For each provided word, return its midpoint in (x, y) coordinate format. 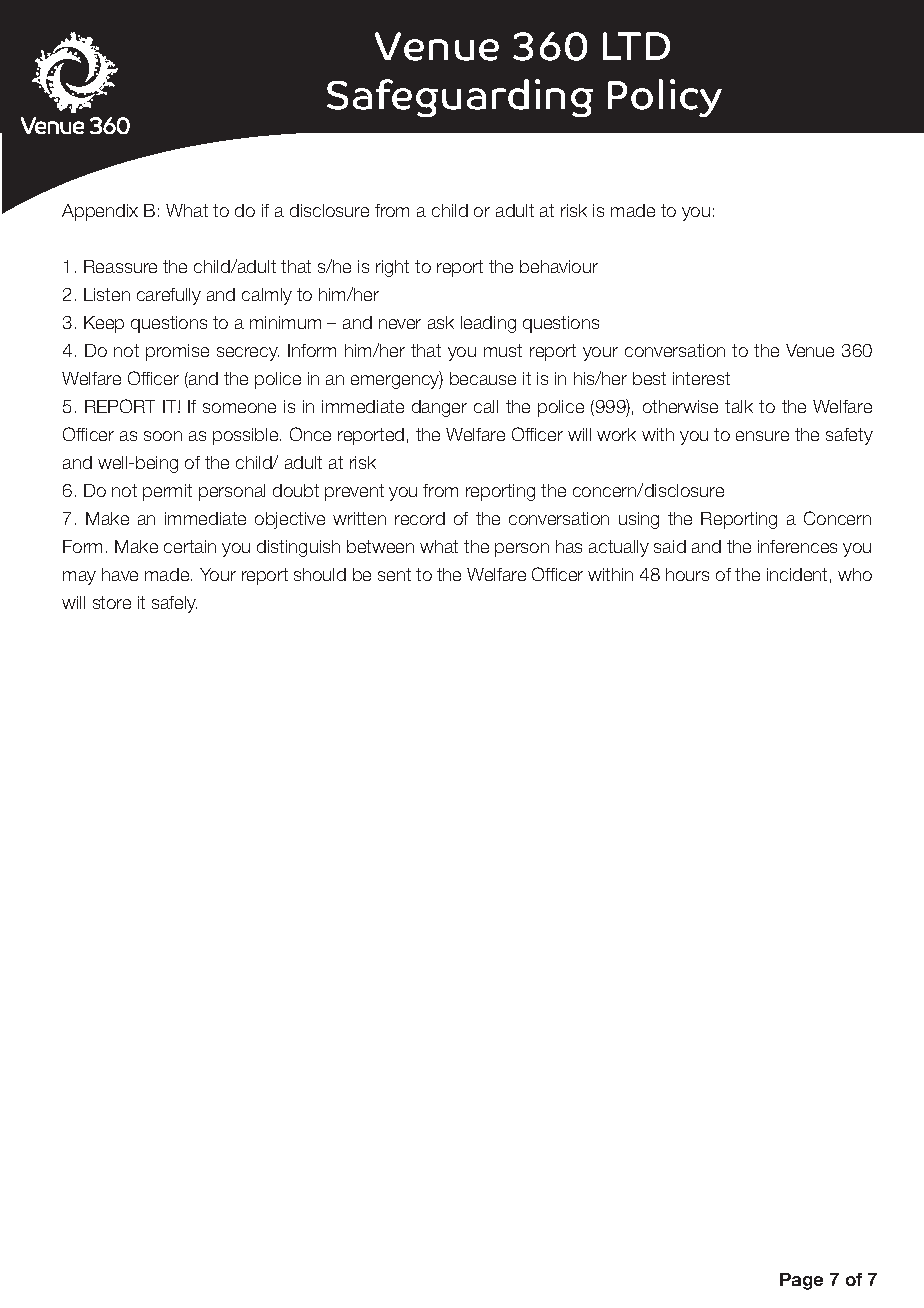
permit (167, 492)
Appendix (100, 212)
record (420, 518)
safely (174, 604)
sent (394, 574)
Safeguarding (460, 98)
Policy (665, 98)
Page (801, 1281)
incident (797, 574)
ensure (762, 436)
